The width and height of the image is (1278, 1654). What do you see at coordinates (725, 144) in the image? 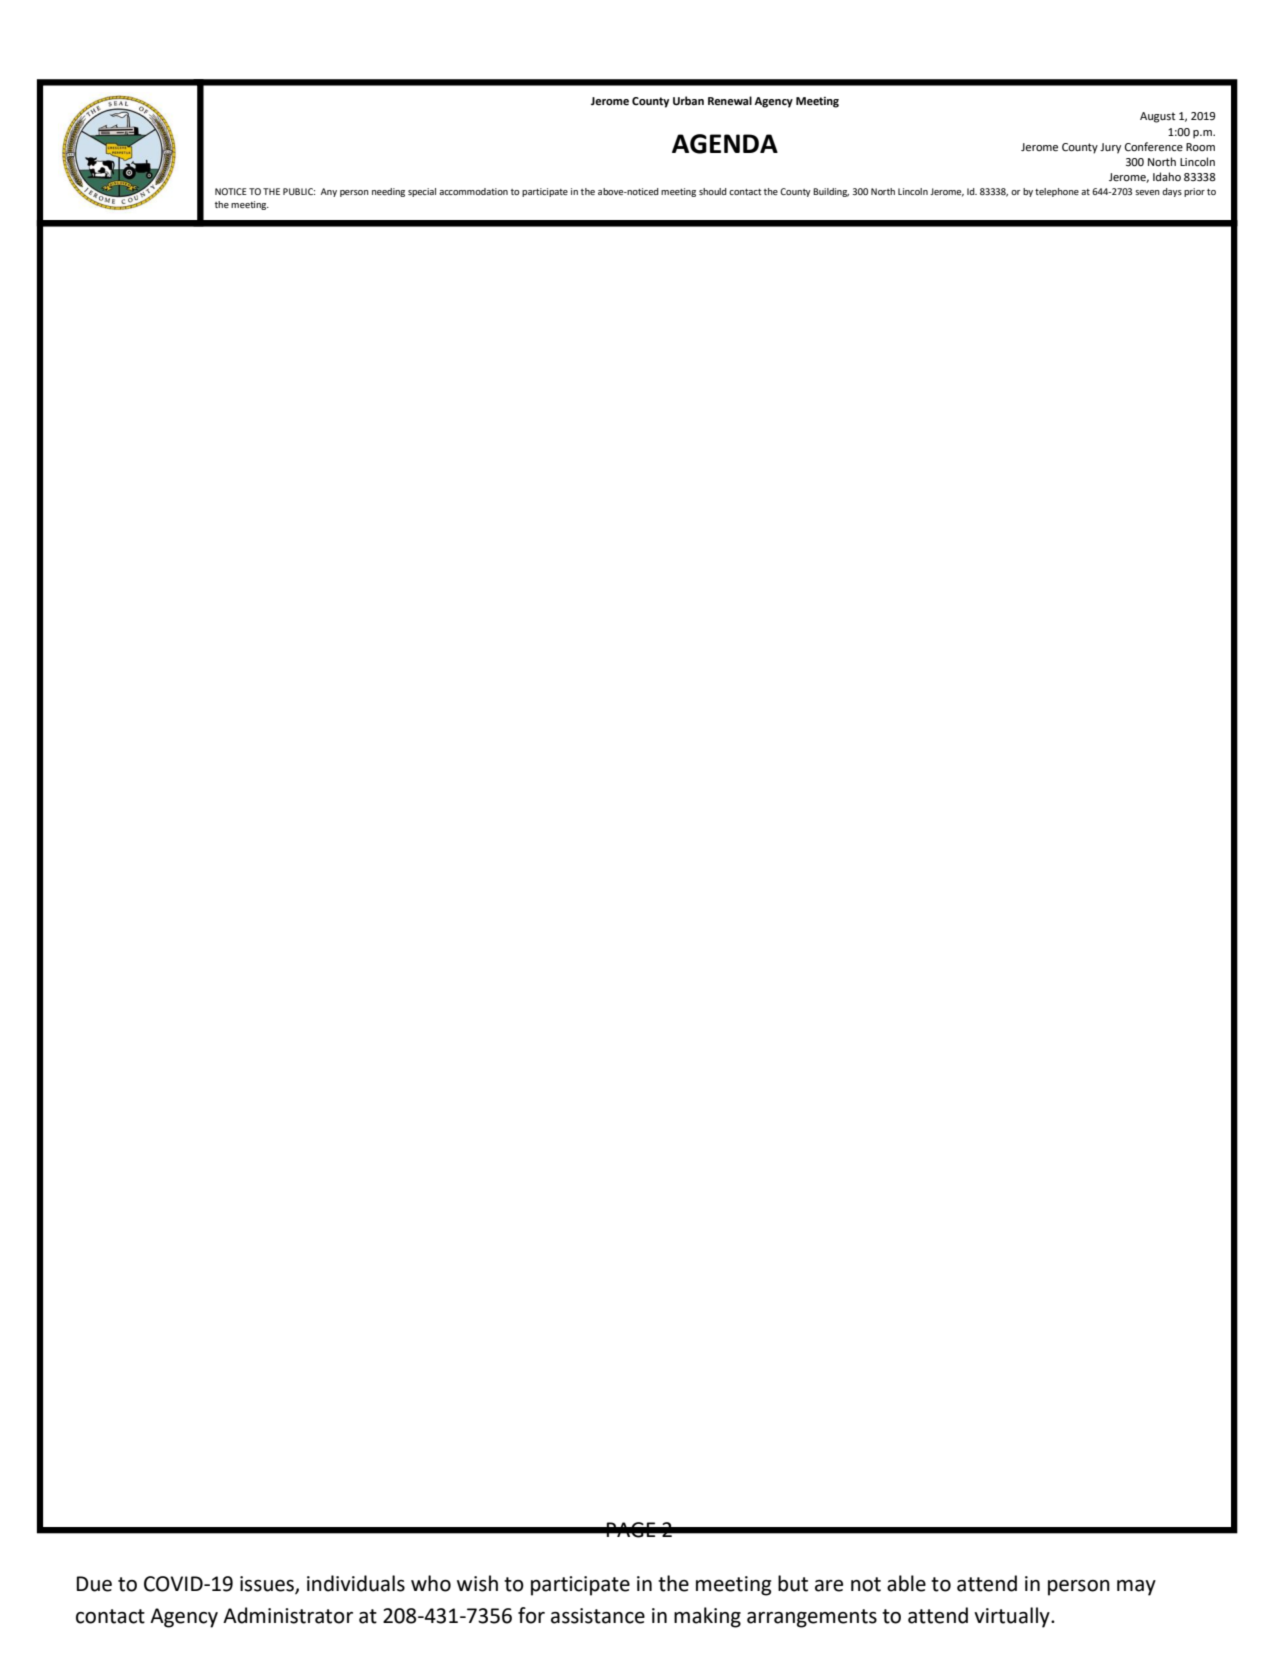
I see `AGENDA` at bounding box center [725, 144].
